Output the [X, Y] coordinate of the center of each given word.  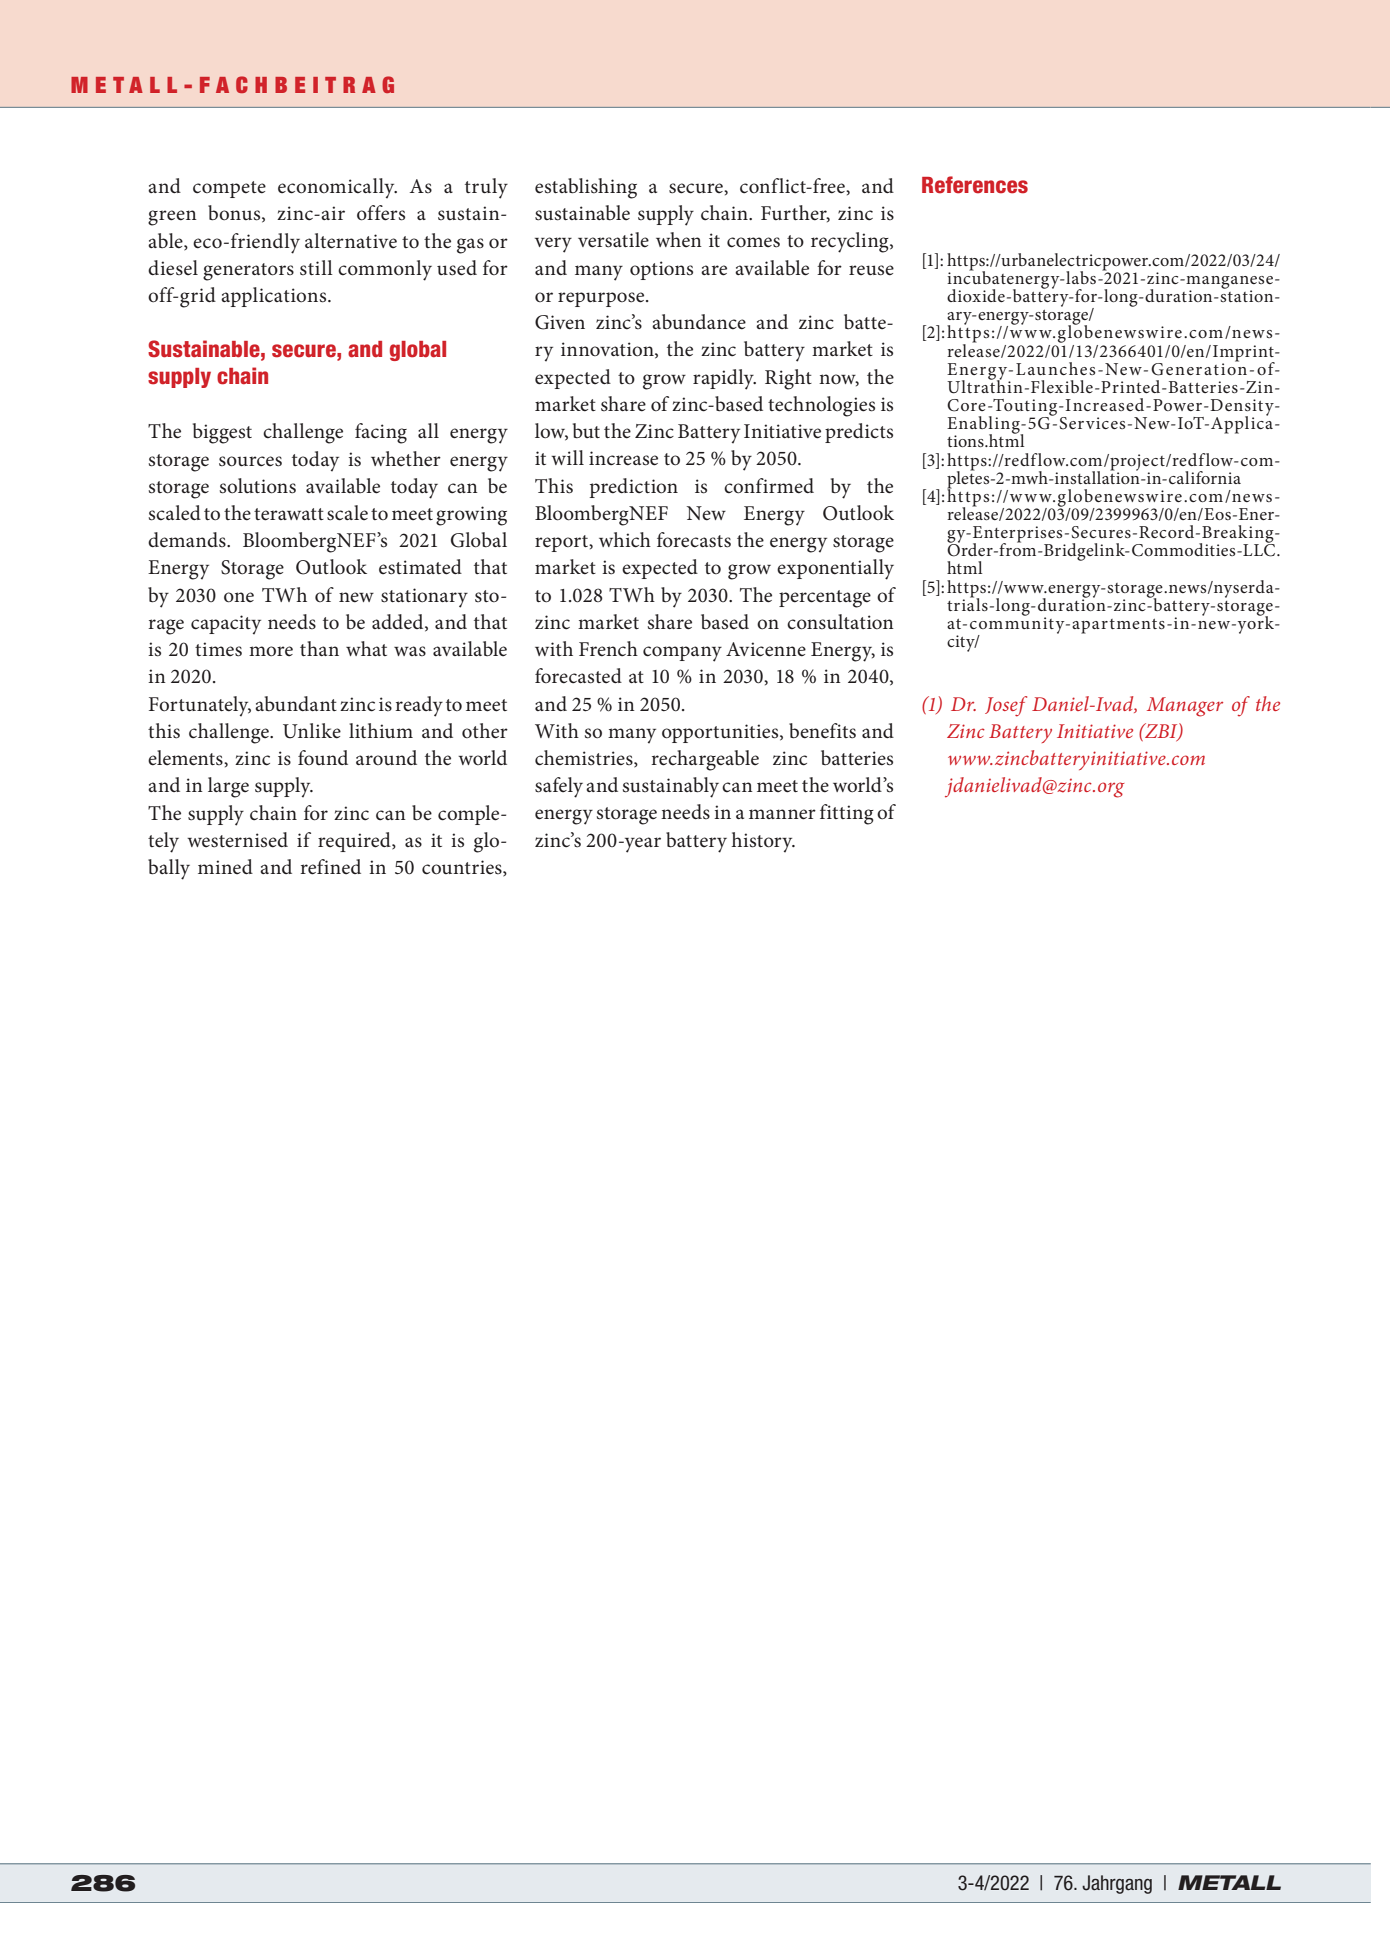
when [679, 239]
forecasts [694, 540]
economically [337, 188]
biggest [222, 433]
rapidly [724, 379]
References [975, 185]
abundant [296, 704]
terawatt [289, 514]
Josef [1006, 706]
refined [330, 867]
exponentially [835, 569]
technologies [821, 406]
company [682, 654]
